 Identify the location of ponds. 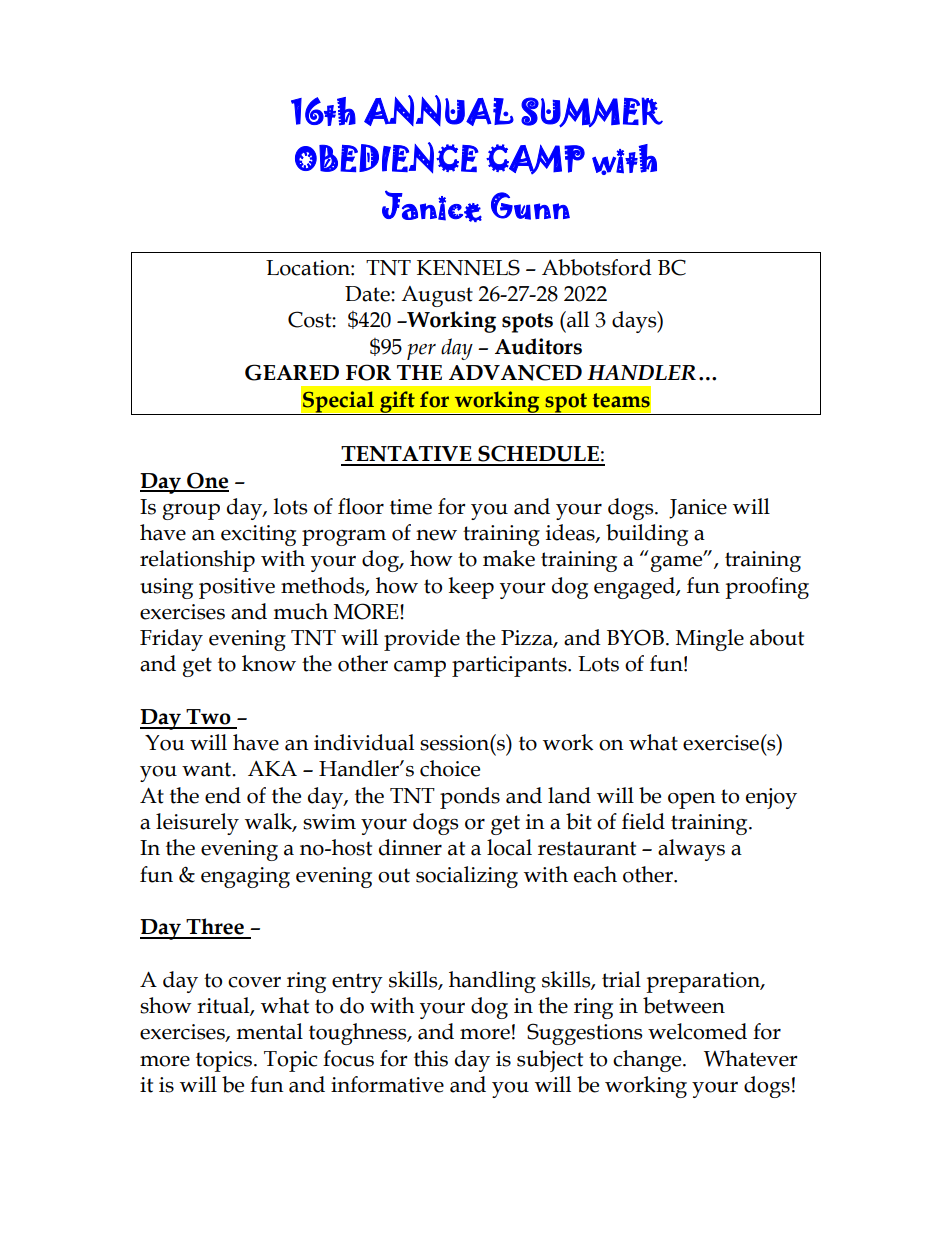
(470, 798).
